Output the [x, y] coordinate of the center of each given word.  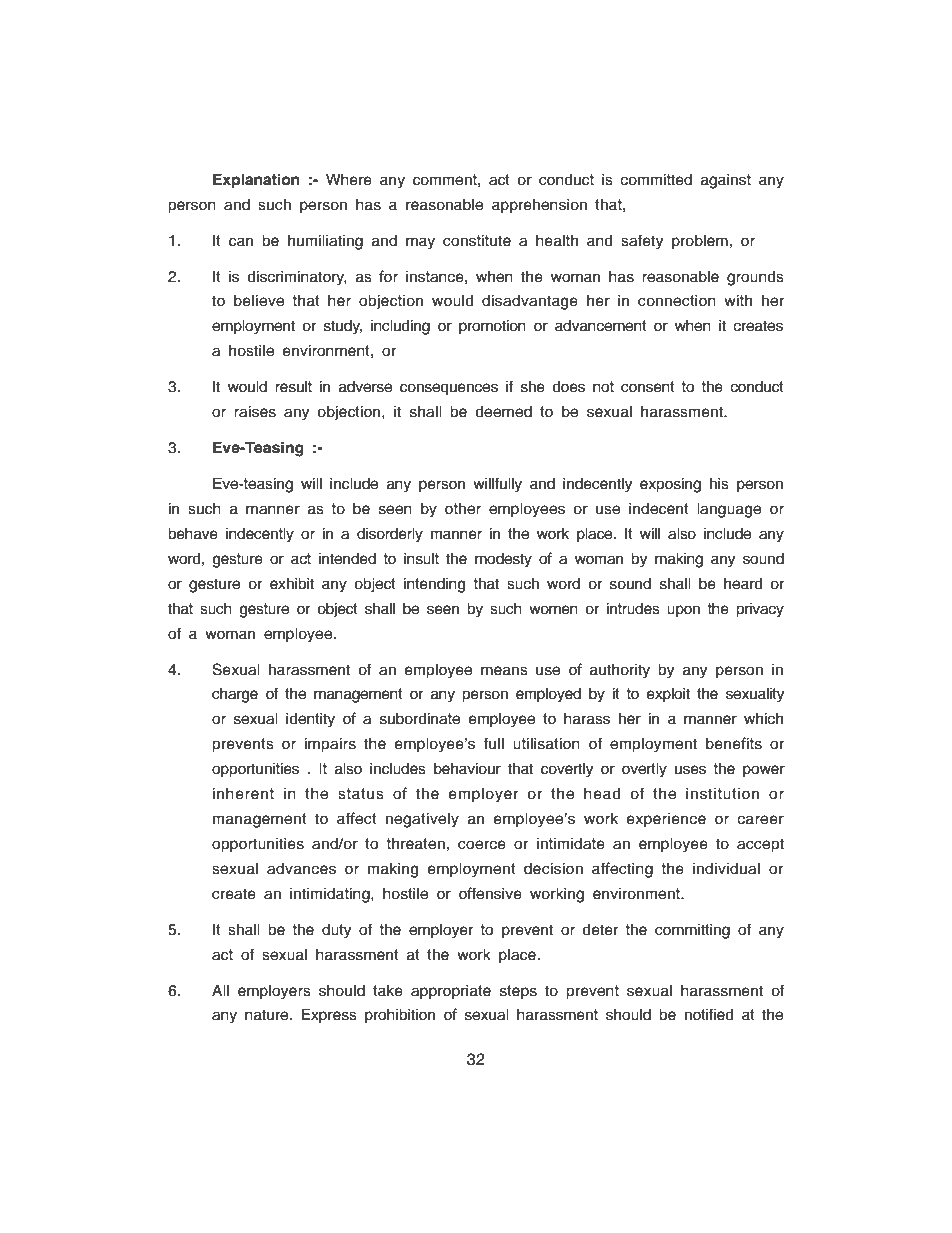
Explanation [256, 181]
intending [434, 585]
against [726, 181]
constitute [477, 241]
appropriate [451, 992]
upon [683, 611]
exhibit [292, 584]
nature [268, 1015]
